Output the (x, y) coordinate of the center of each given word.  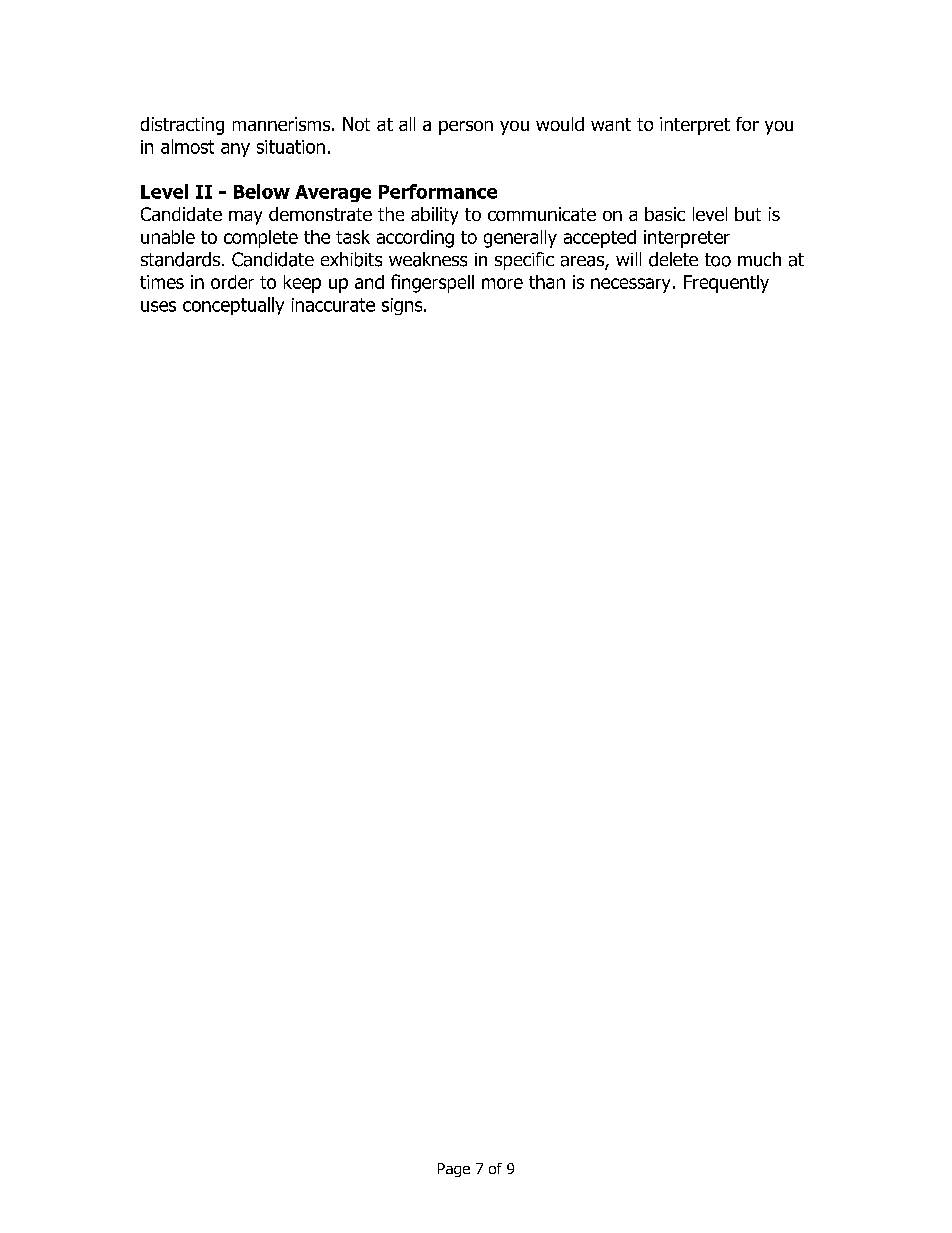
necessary (630, 285)
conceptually (233, 306)
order (232, 282)
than (547, 282)
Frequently (726, 284)
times (162, 282)
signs (403, 306)
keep (302, 284)
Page (454, 1170)
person (466, 128)
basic (665, 214)
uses (158, 306)
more (502, 283)
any (235, 150)
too (718, 260)
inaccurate (333, 305)
